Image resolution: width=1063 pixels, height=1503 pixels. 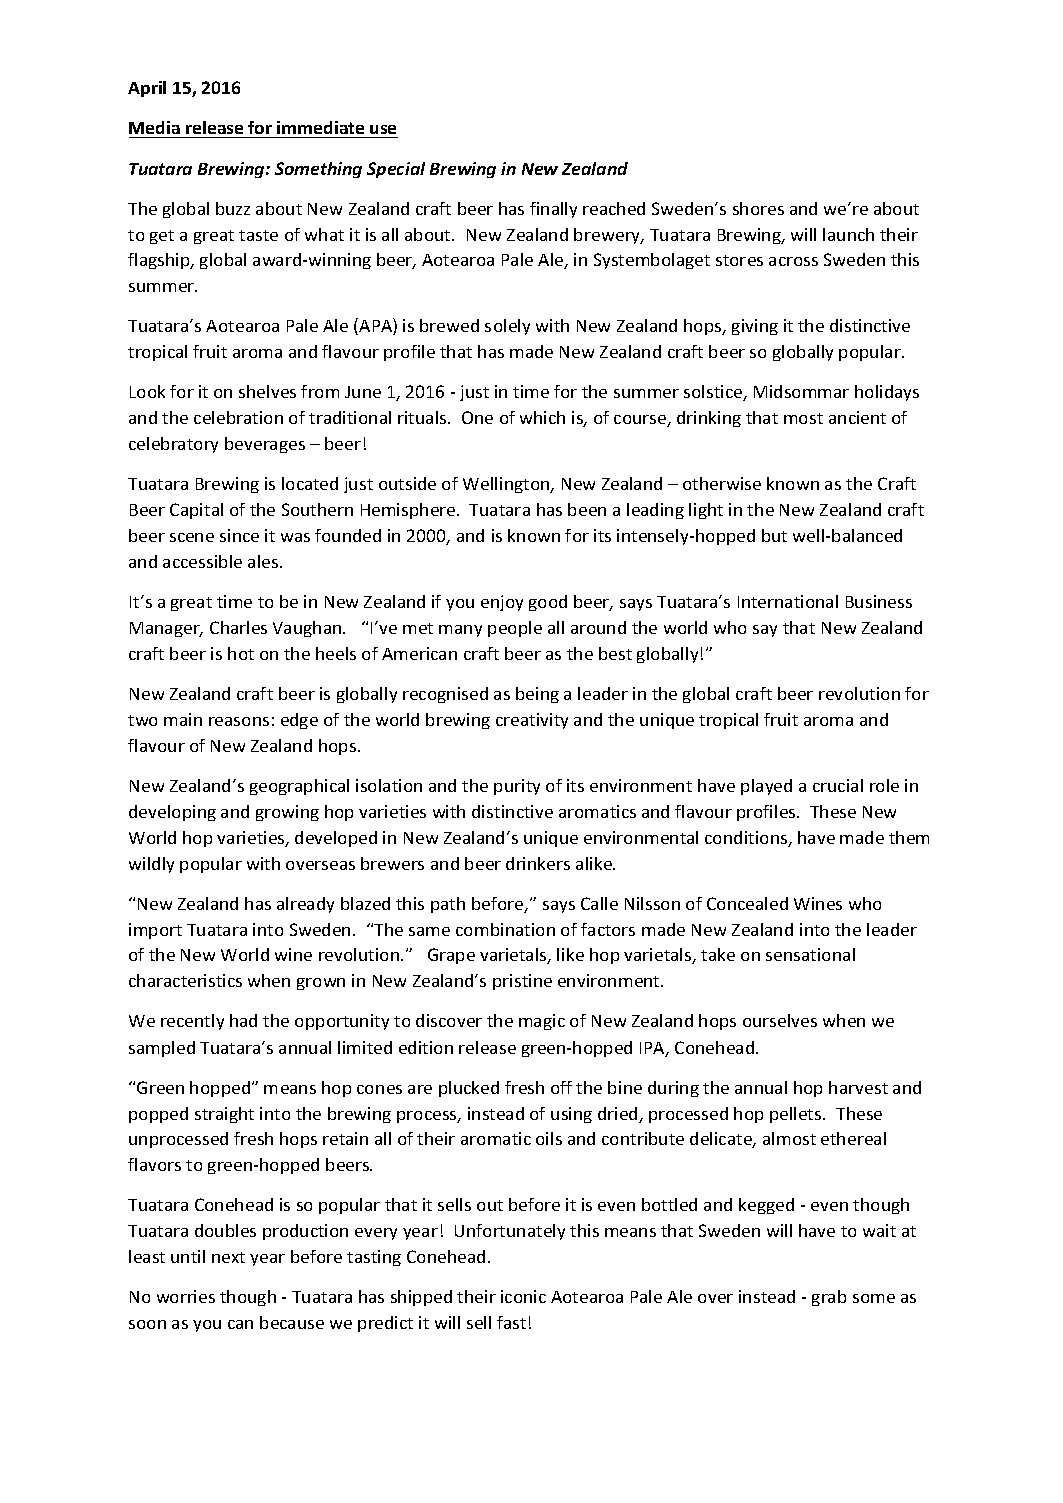 What do you see at coordinates (522, 982) in the screenshot?
I see `pristine` at bounding box center [522, 982].
